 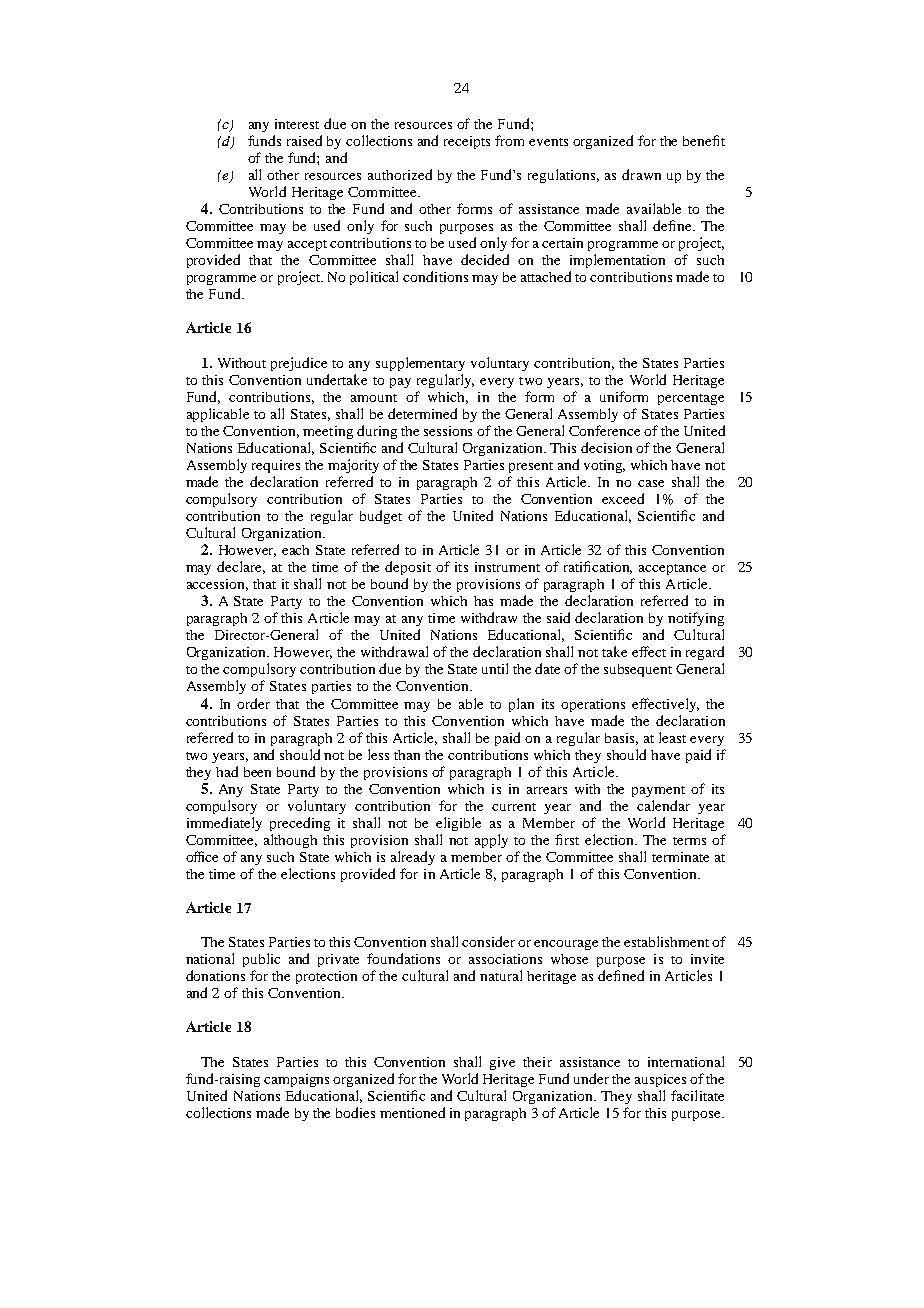 What do you see at coordinates (448, 431) in the screenshot?
I see `sessions` at bounding box center [448, 431].
